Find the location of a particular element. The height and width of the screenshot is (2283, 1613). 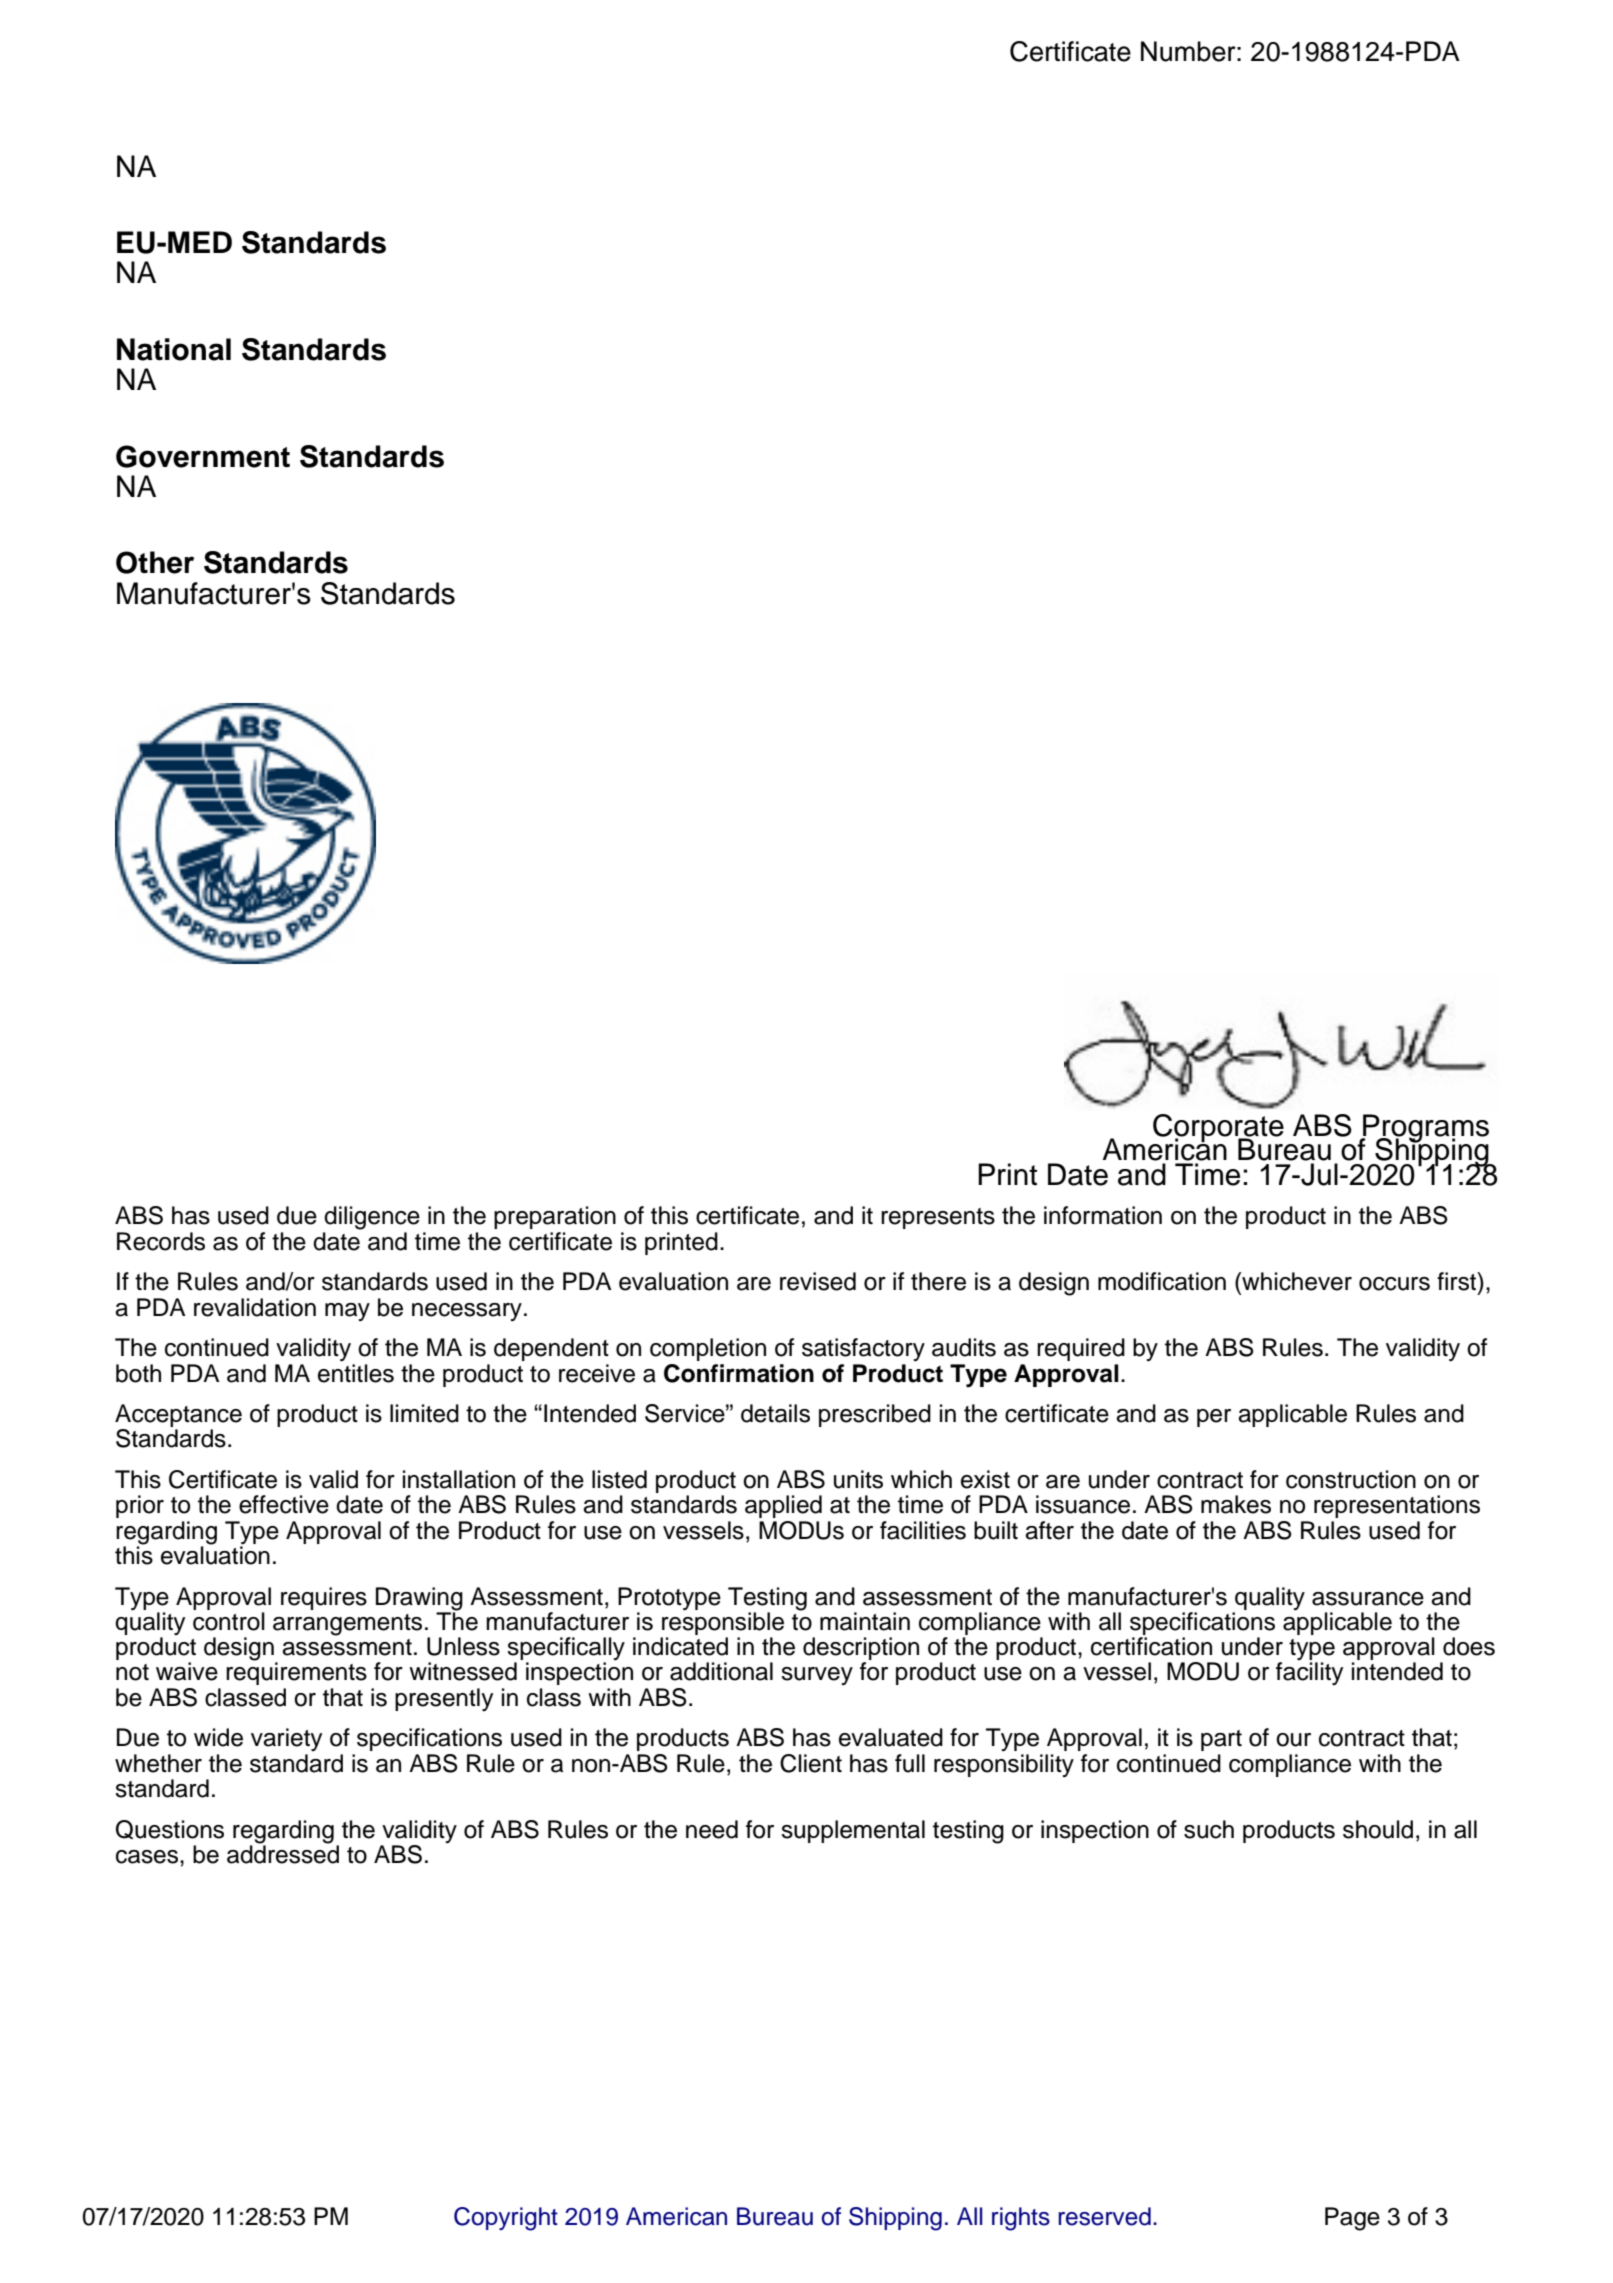

revised is located at coordinates (818, 1281).
